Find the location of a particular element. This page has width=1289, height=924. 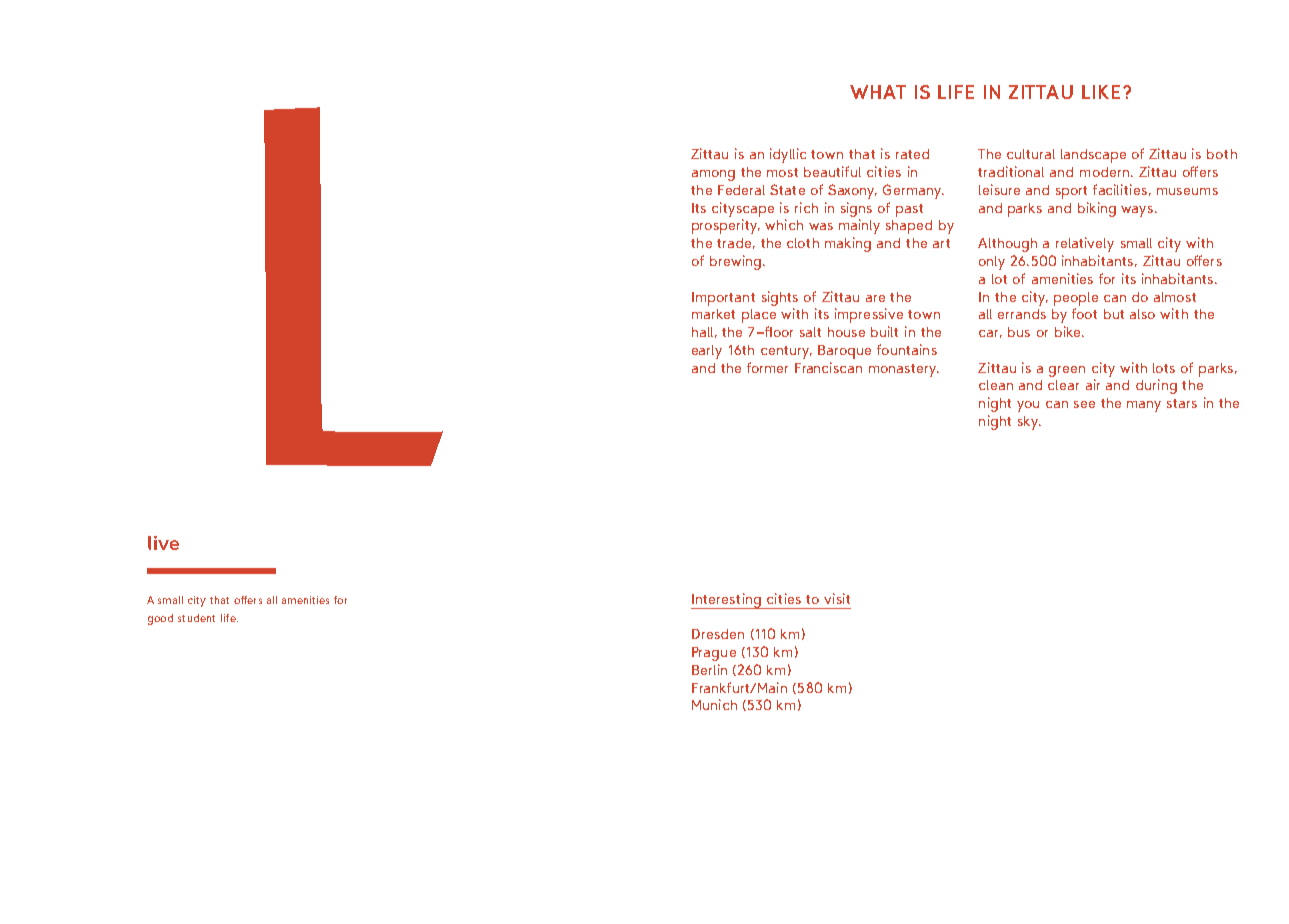

student is located at coordinates (196, 618).
